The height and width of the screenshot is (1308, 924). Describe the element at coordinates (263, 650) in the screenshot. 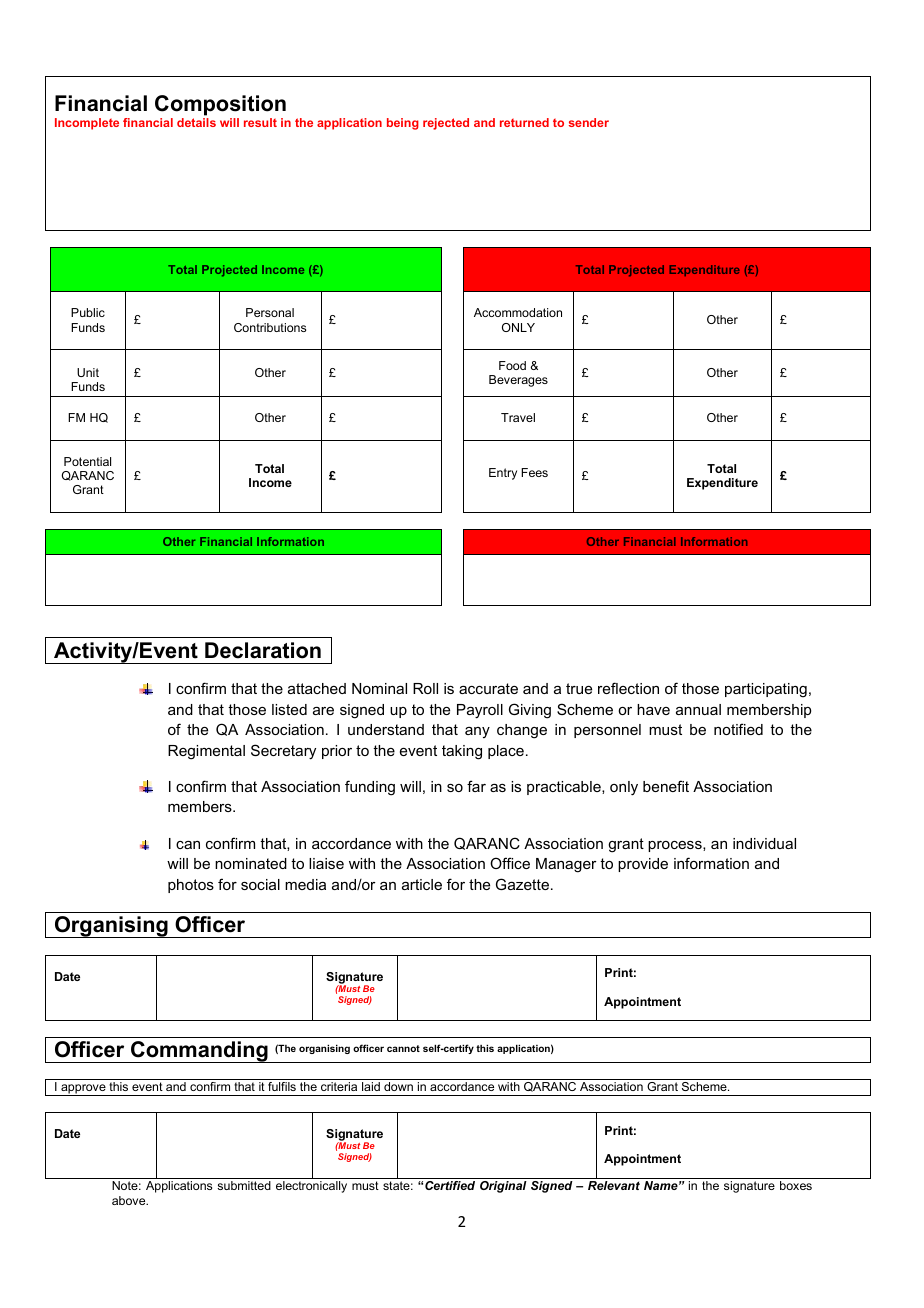

I see `Declaration` at that location.
